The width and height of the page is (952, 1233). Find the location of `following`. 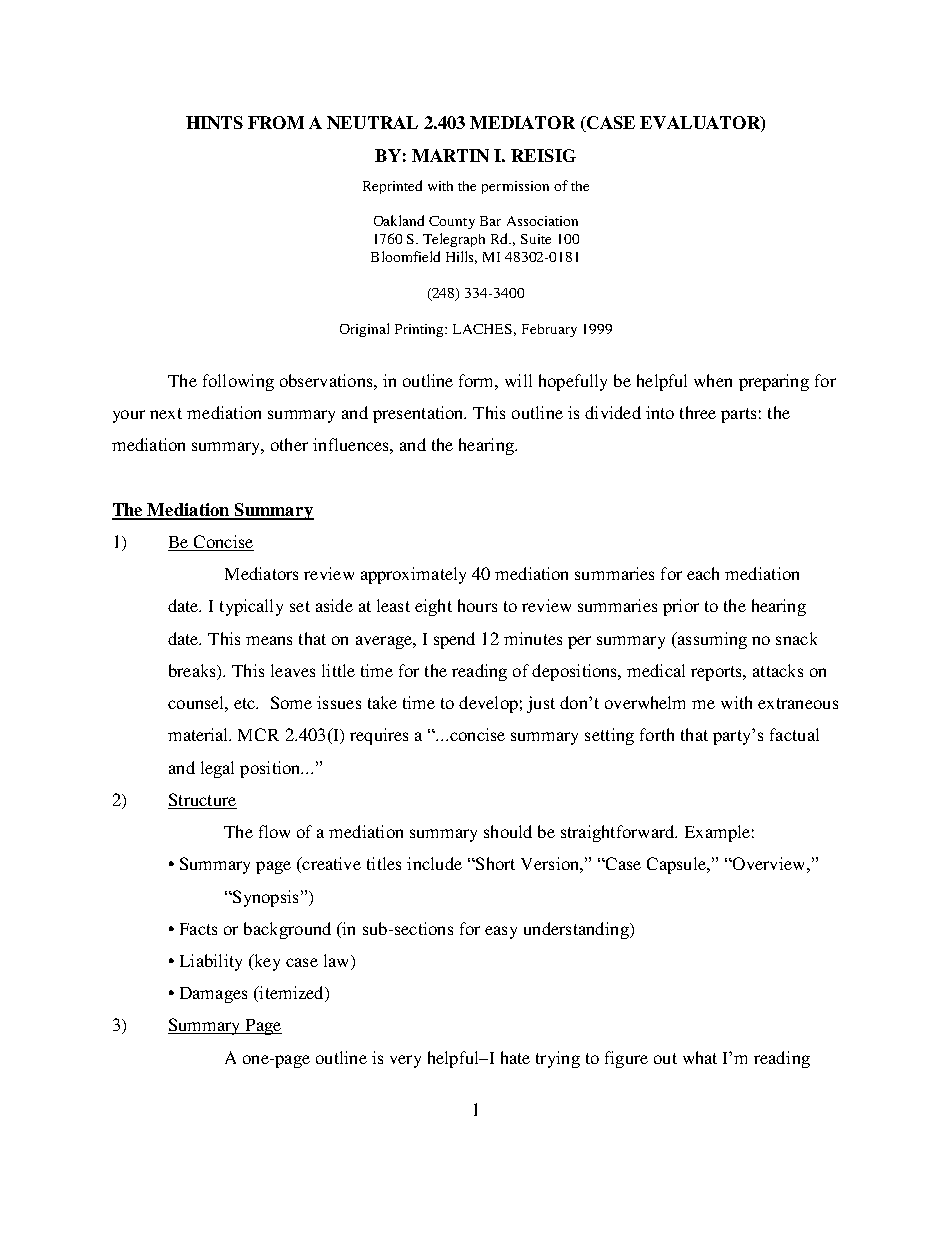

following is located at coordinates (238, 382).
